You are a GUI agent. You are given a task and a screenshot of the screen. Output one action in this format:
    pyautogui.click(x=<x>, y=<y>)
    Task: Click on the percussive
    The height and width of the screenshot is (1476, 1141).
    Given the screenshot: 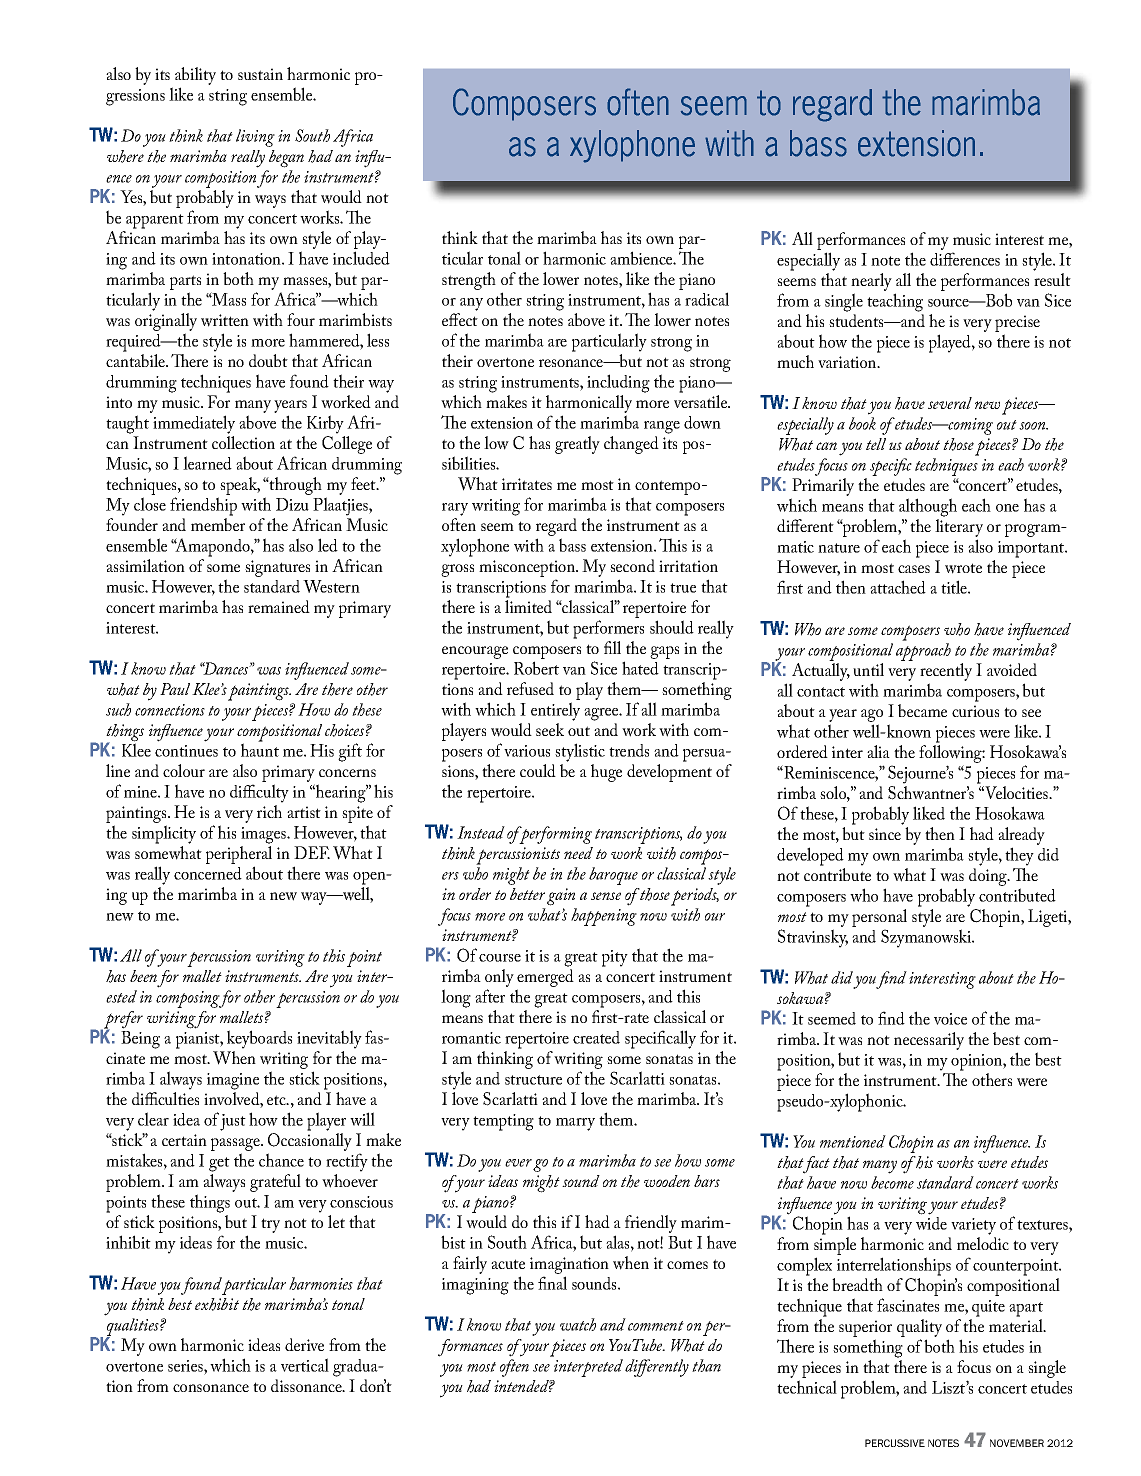 What is the action you would take?
    pyautogui.click(x=895, y=1443)
